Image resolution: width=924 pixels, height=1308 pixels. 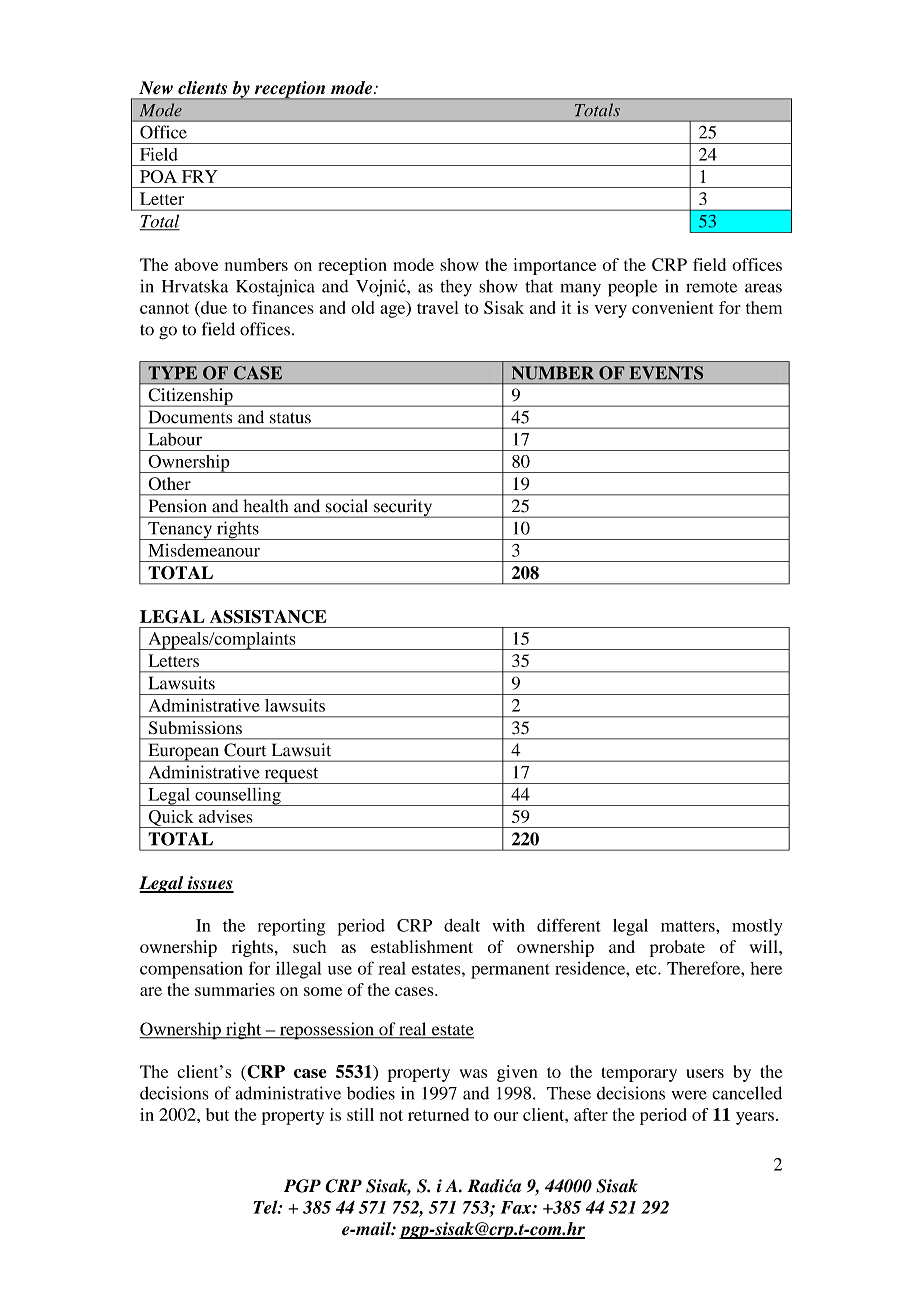 What do you see at coordinates (217, 1114) in the page?
I see `but` at bounding box center [217, 1114].
